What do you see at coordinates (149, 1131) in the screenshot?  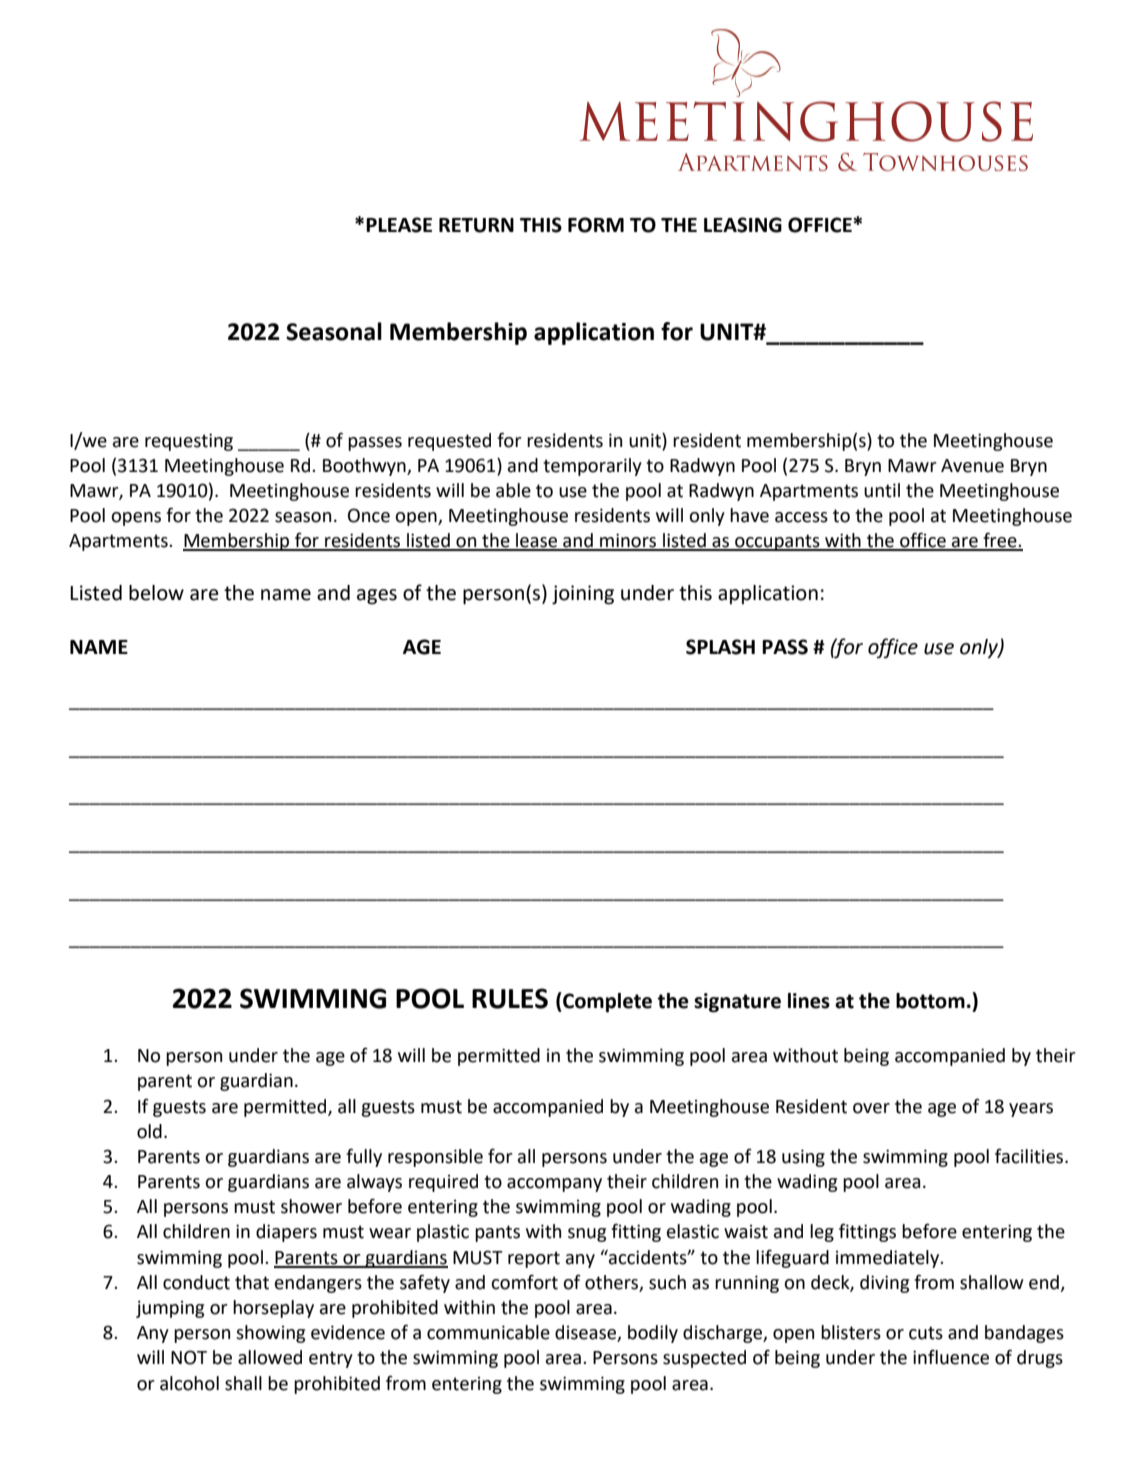 I see `old` at bounding box center [149, 1131].
